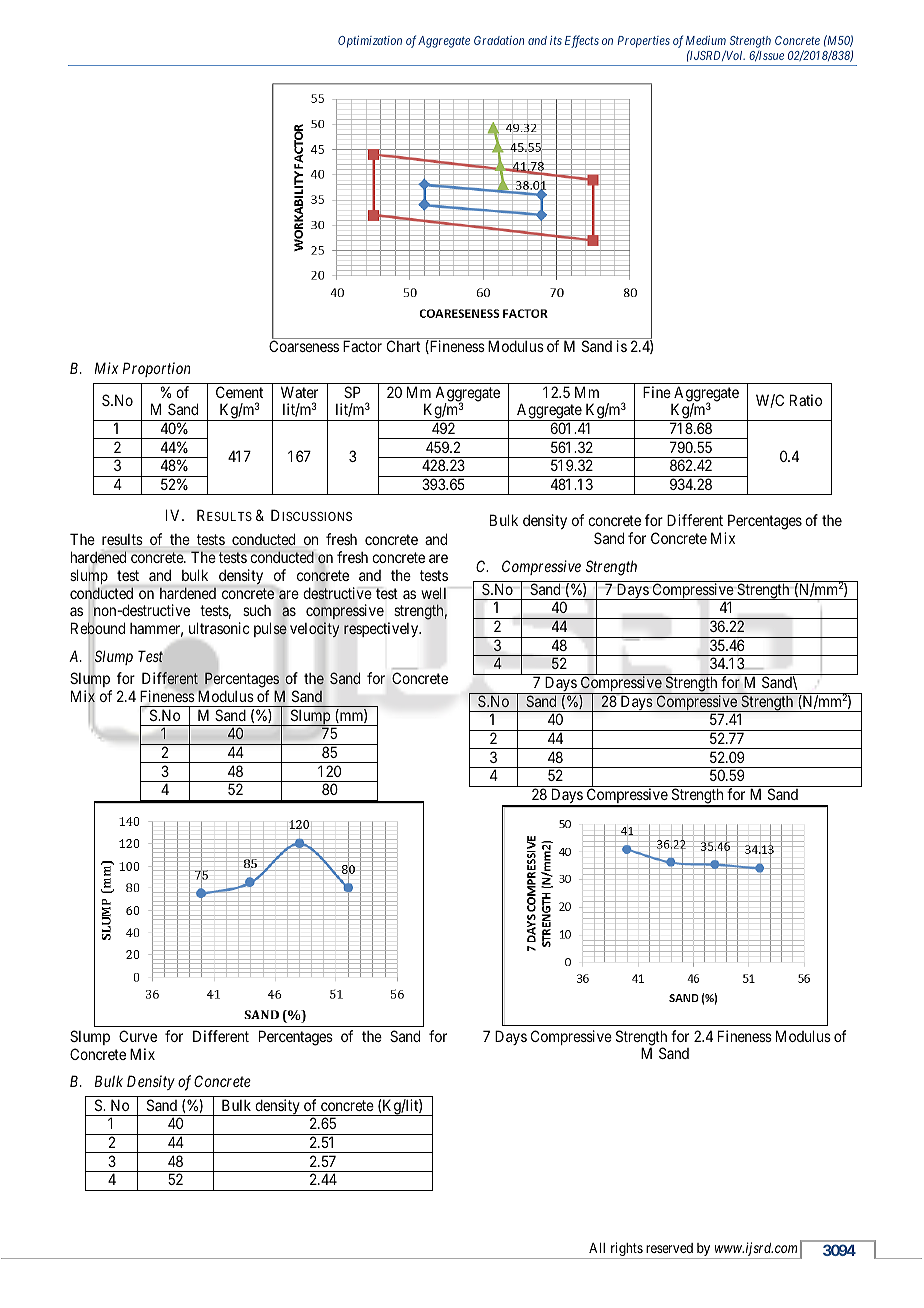  Describe the element at coordinates (433, 593) in the document. I see `well` at that location.
